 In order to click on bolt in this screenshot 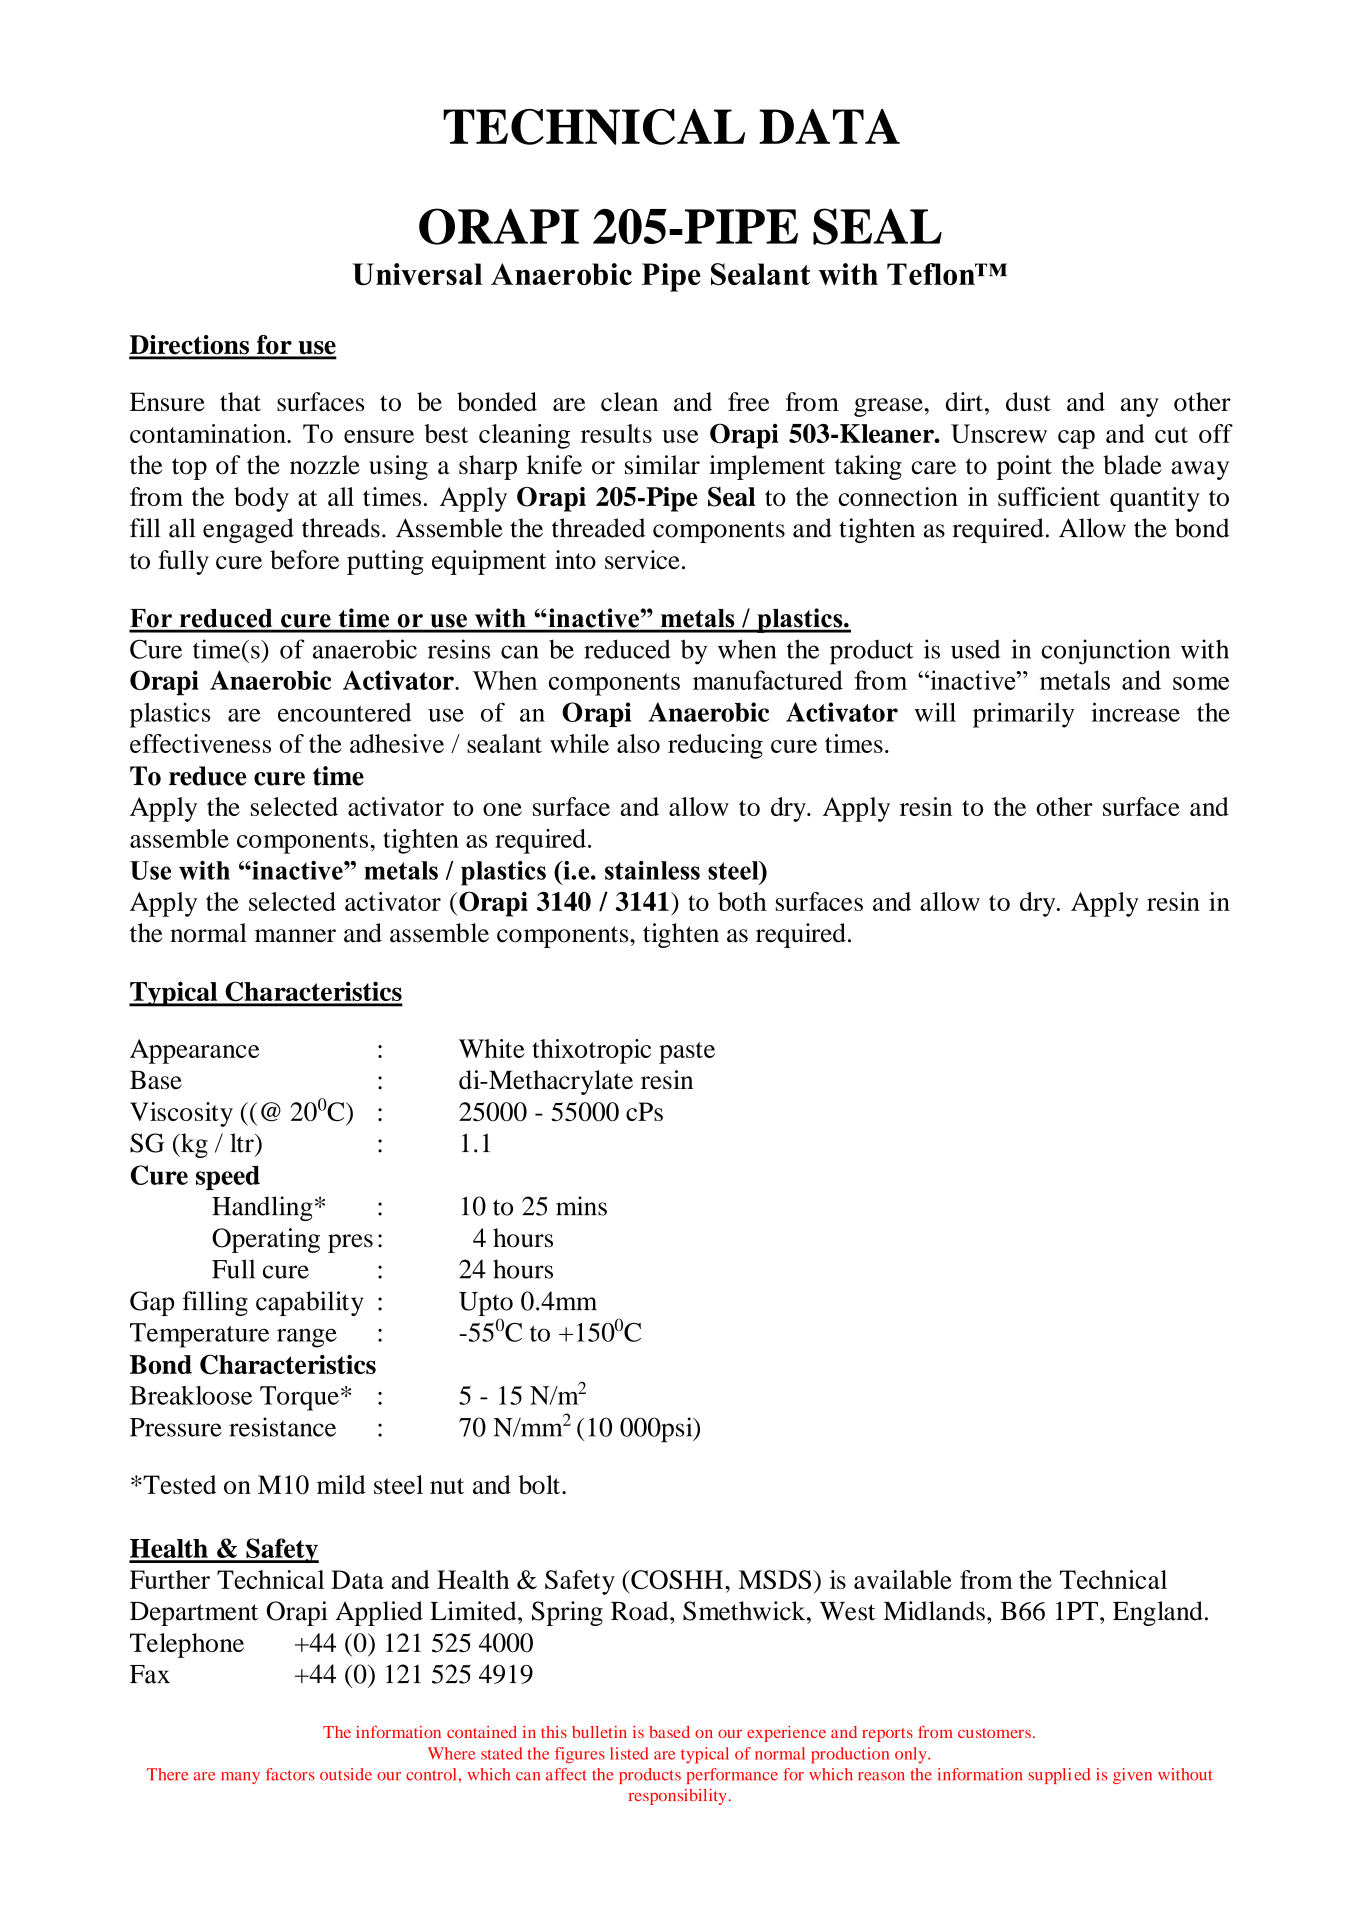, I will do `click(540, 1484)`.
